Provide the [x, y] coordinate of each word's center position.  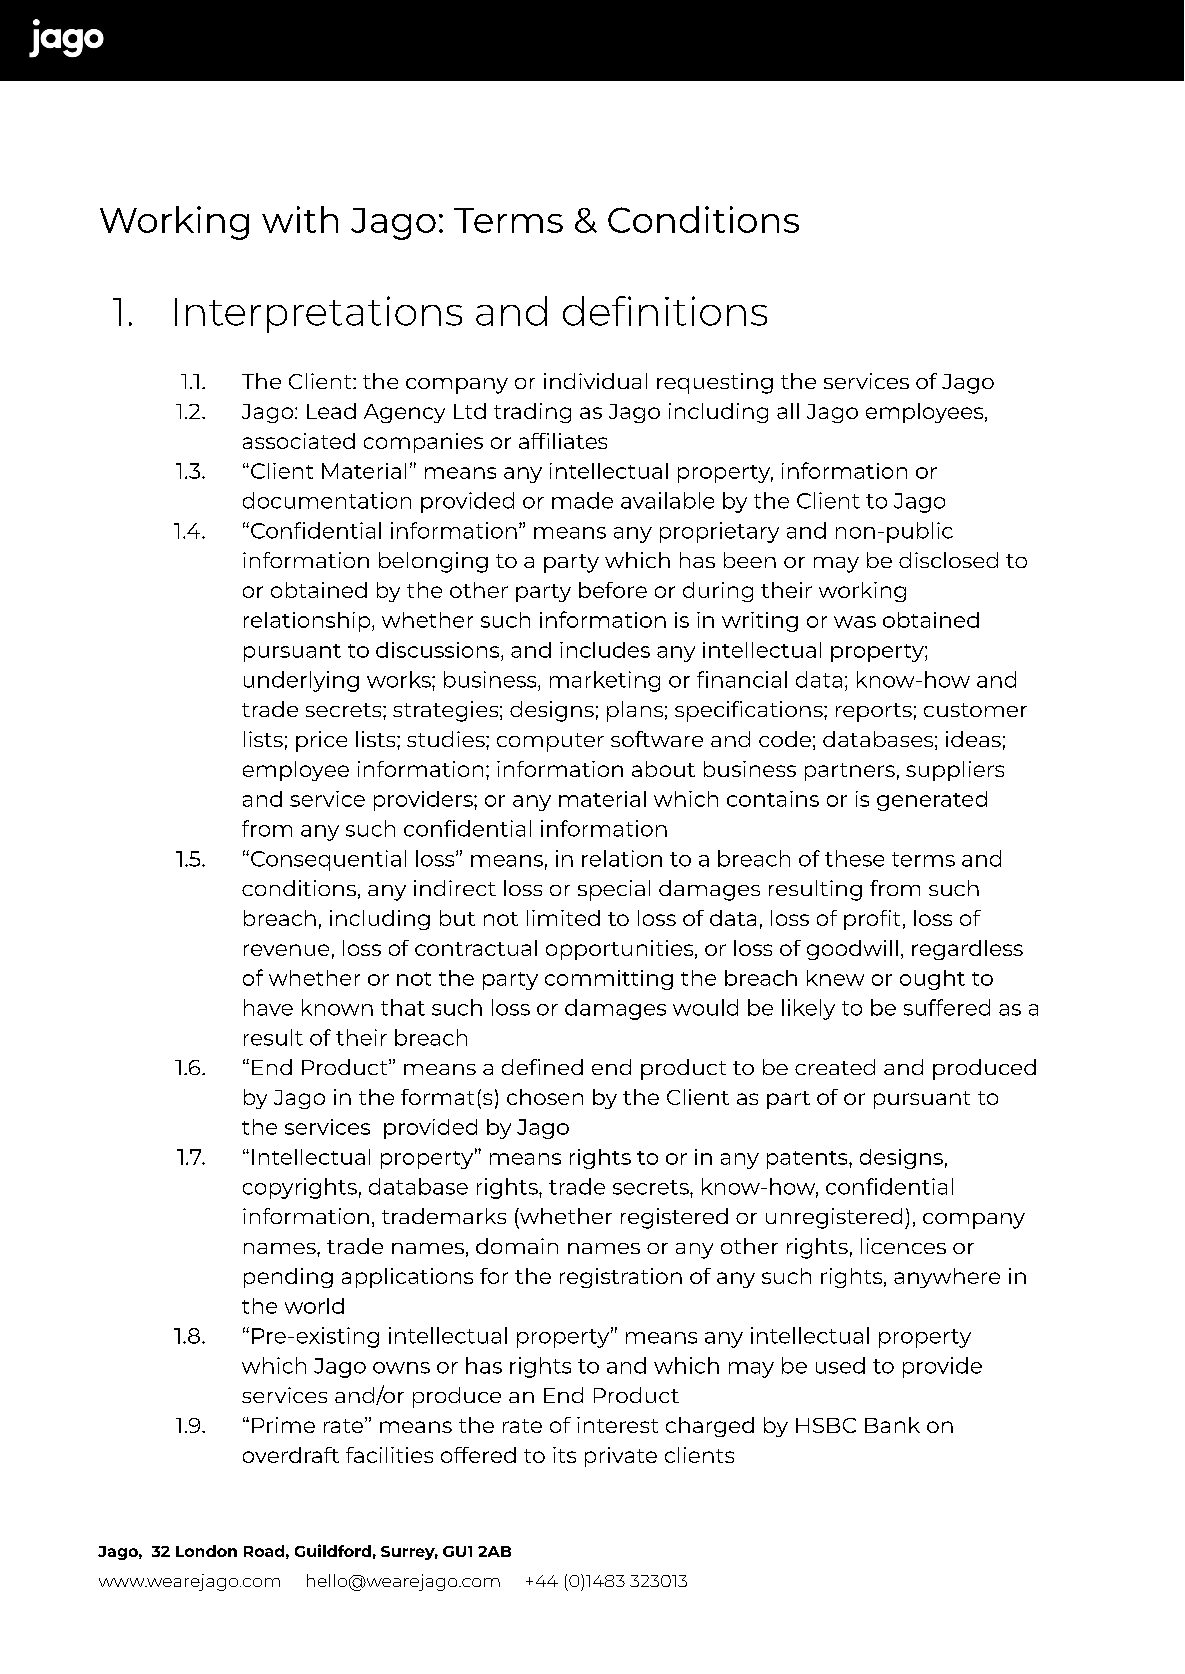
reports [874, 712]
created [835, 1067]
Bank [892, 1425]
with [300, 219]
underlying [301, 681]
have [268, 1007]
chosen [545, 1097]
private [621, 1457]
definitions [665, 311]
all [788, 411]
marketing [605, 681]
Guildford [333, 1550]
